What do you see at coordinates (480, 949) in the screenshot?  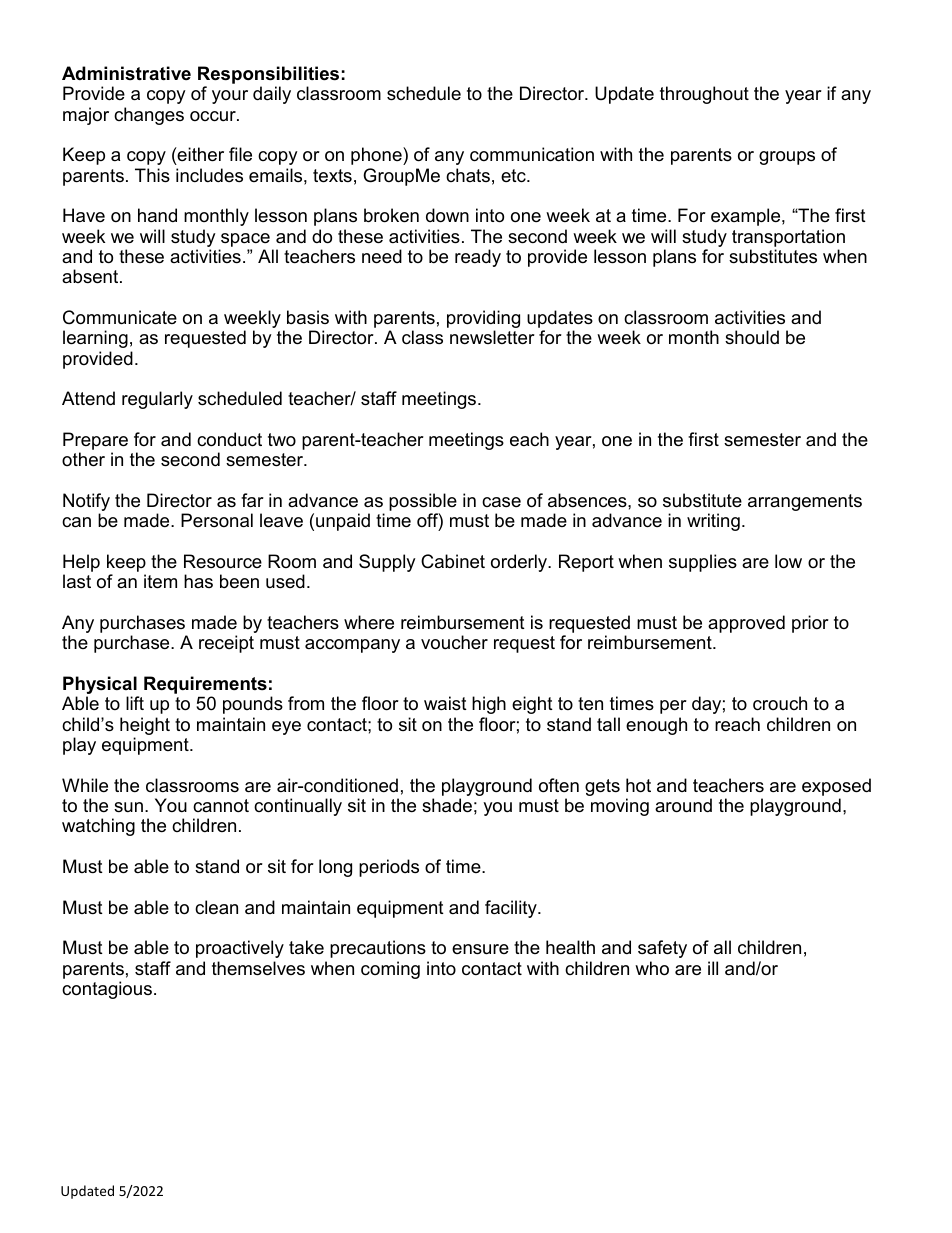 I see `ensure` at bounding box center [480, 949].
